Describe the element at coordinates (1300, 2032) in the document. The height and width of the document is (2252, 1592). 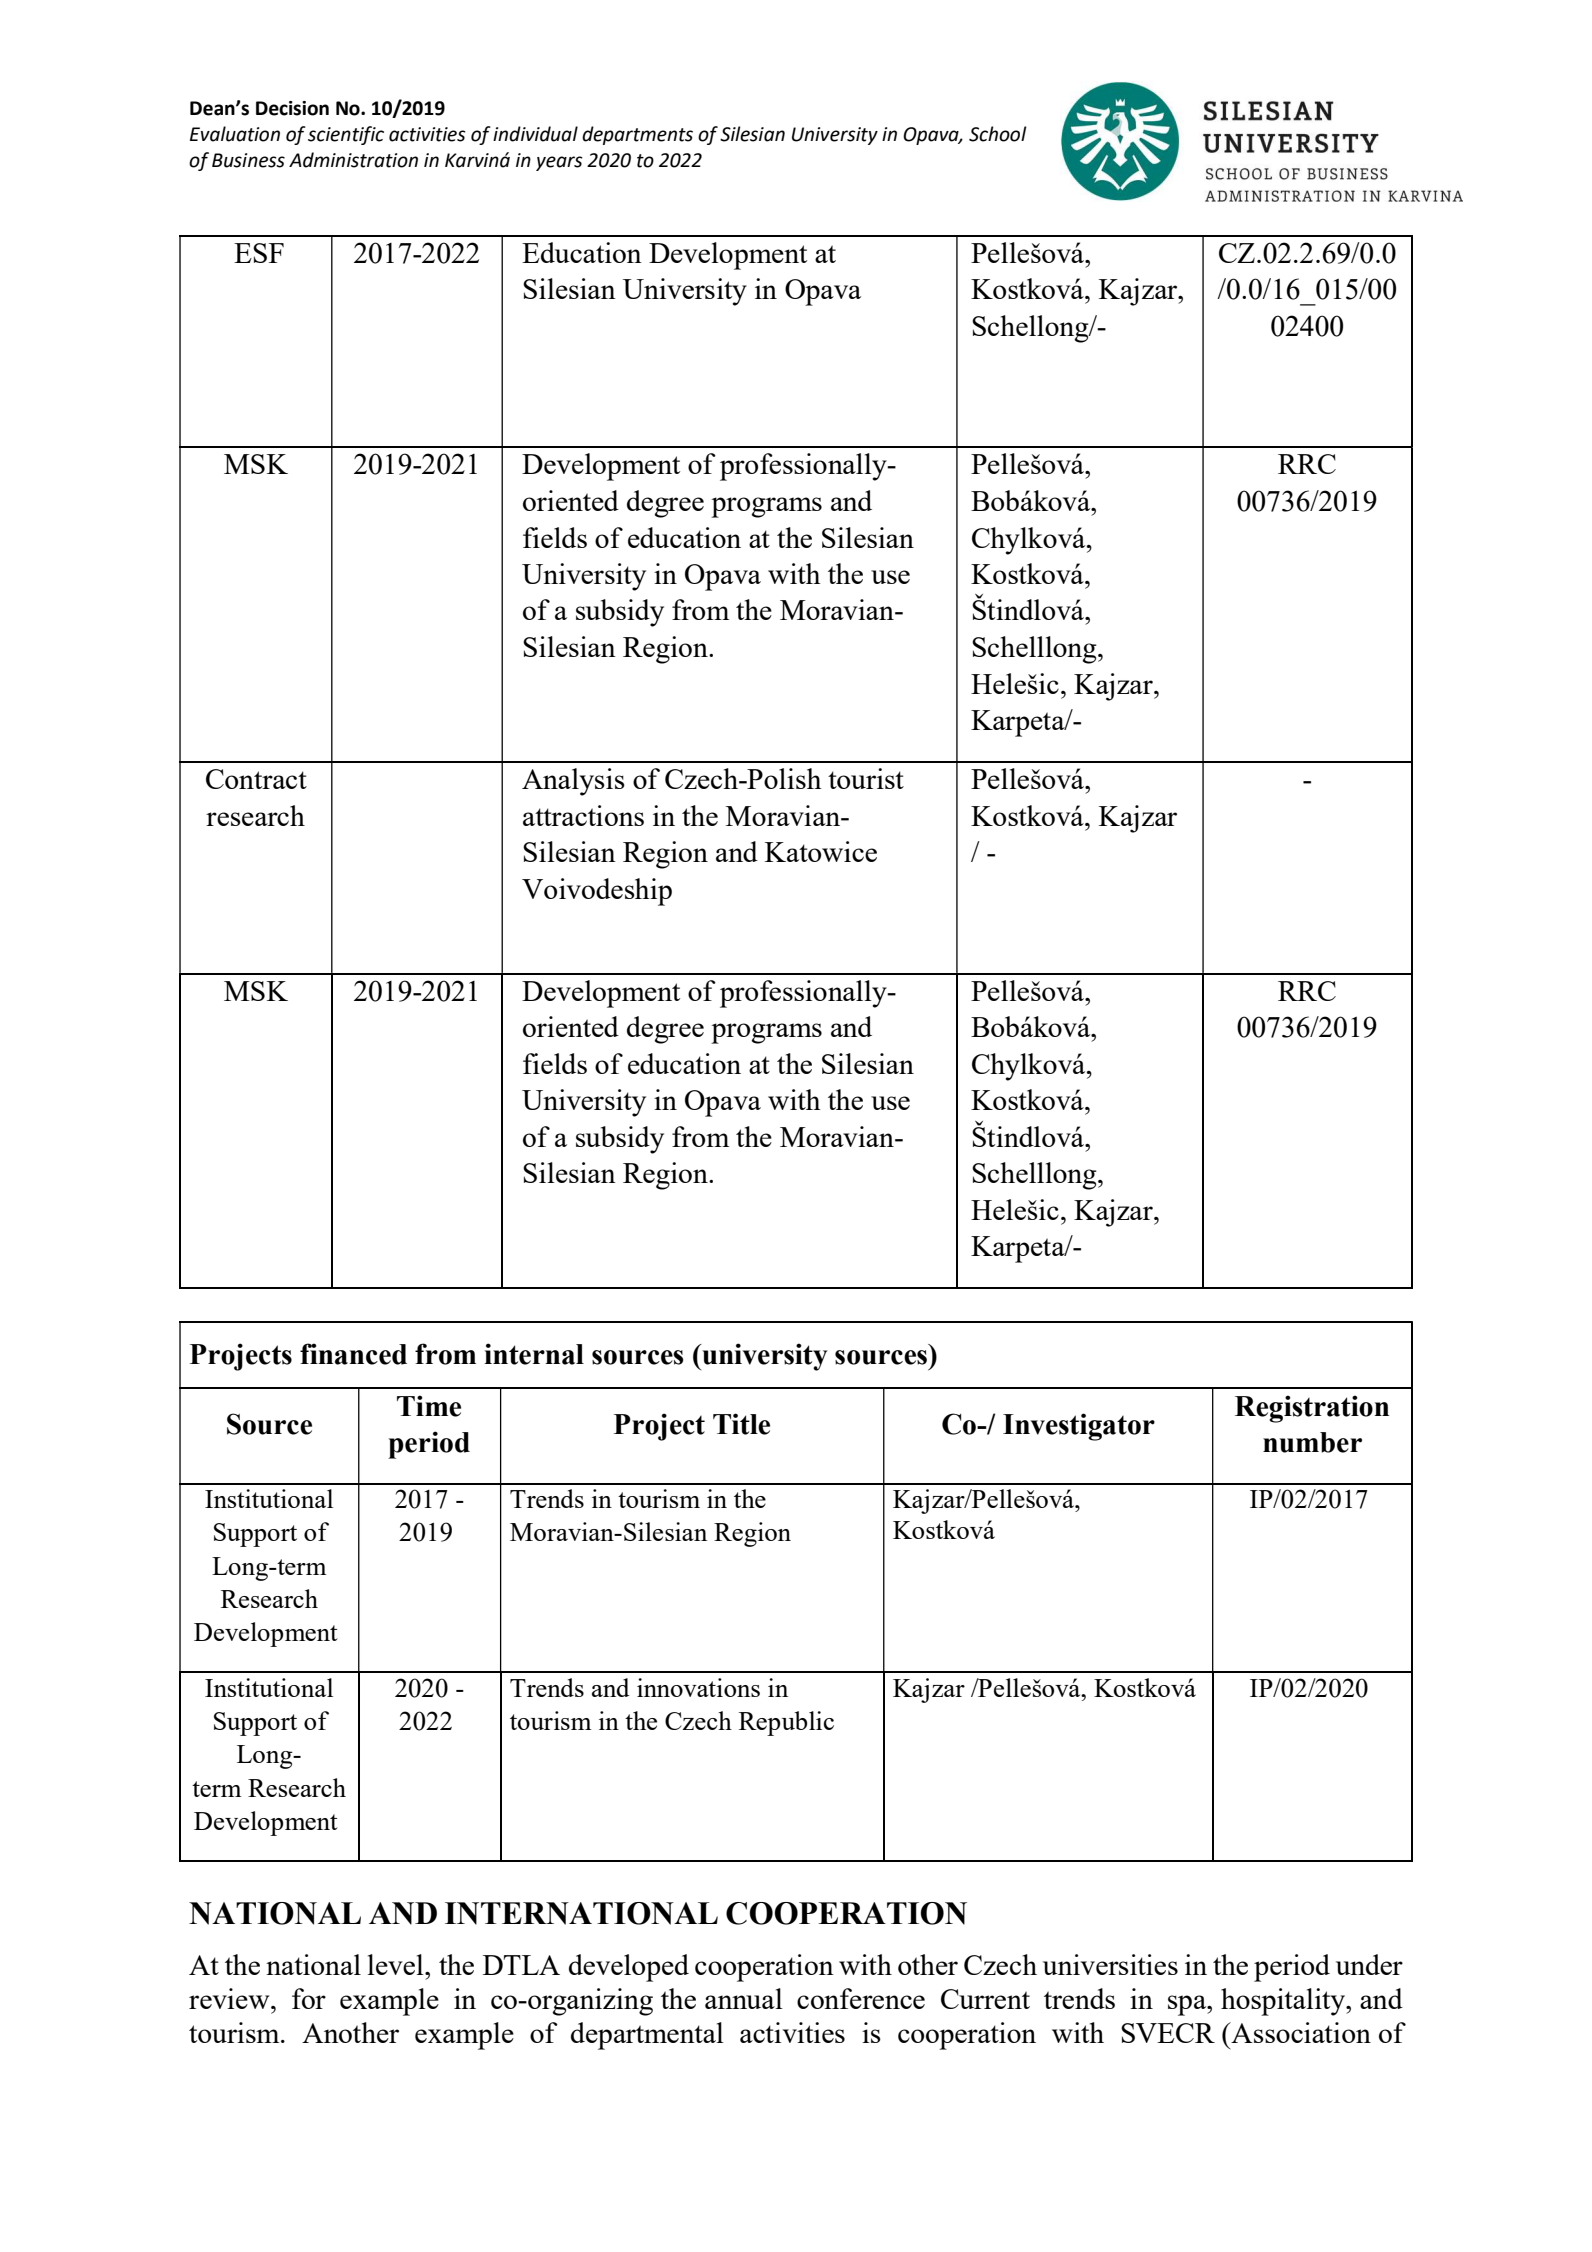
I see `Association` at that location.
